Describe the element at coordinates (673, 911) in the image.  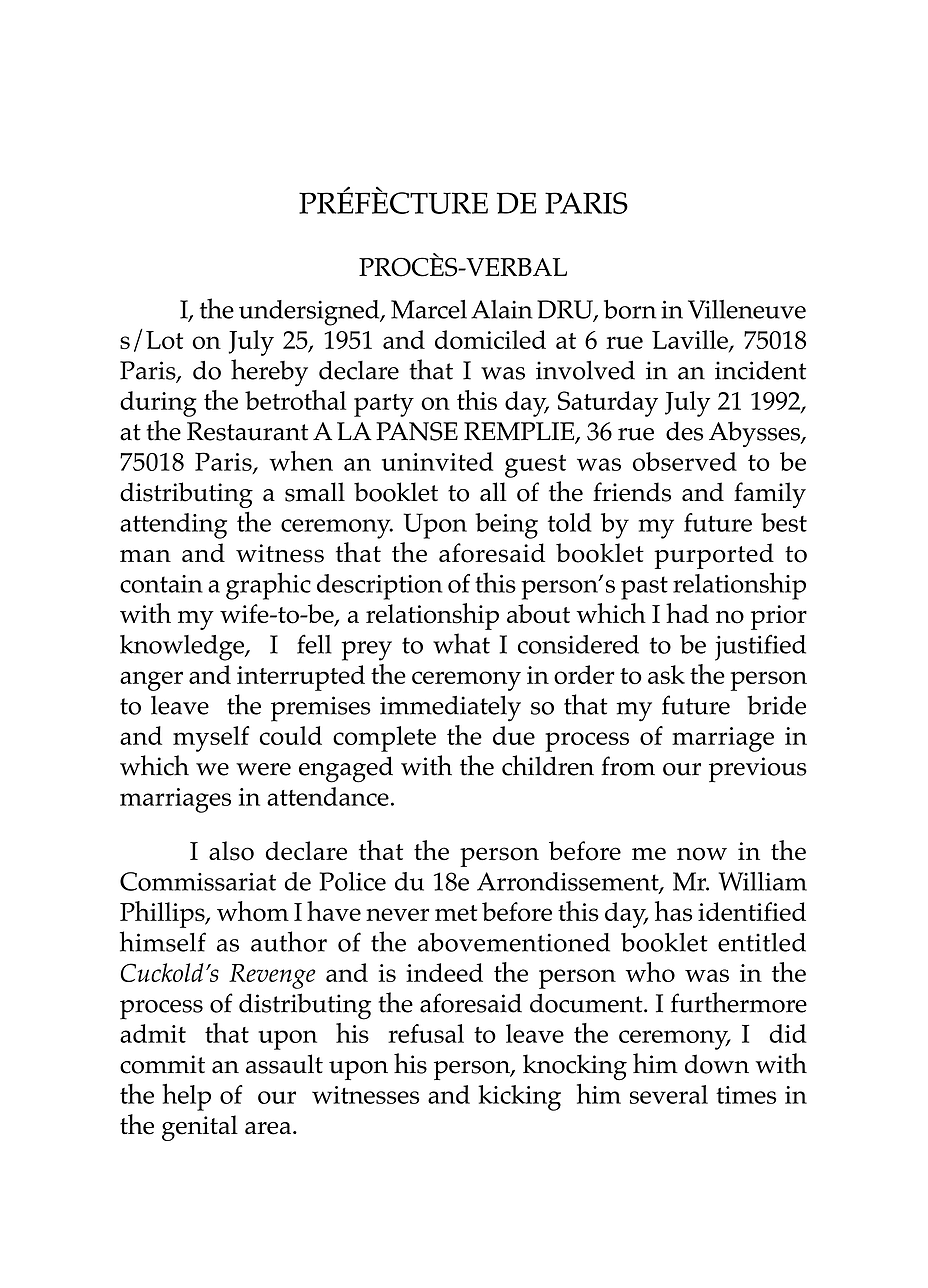
I see `has` at that location.
